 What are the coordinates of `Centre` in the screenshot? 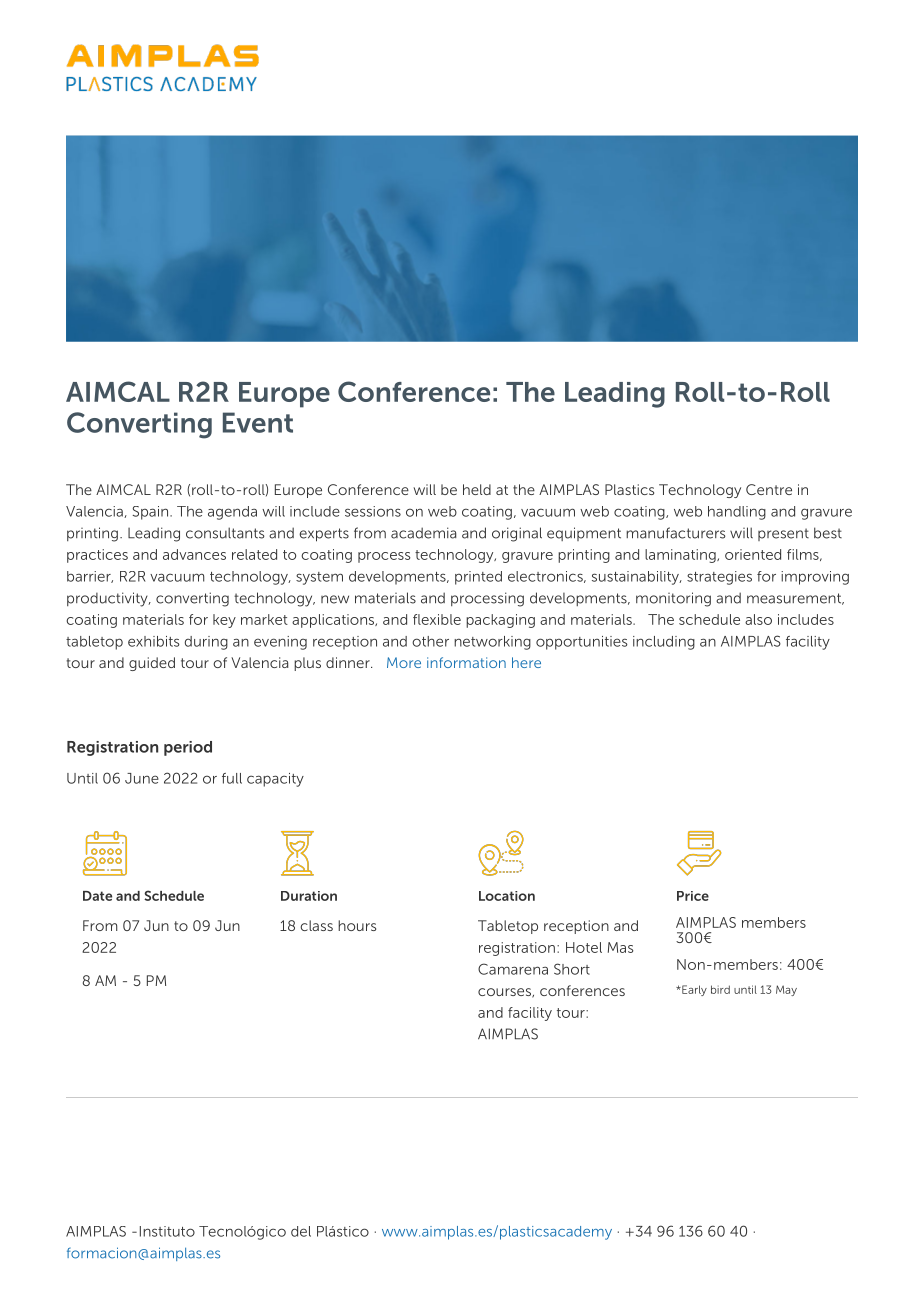 It's located at (769, 489).
